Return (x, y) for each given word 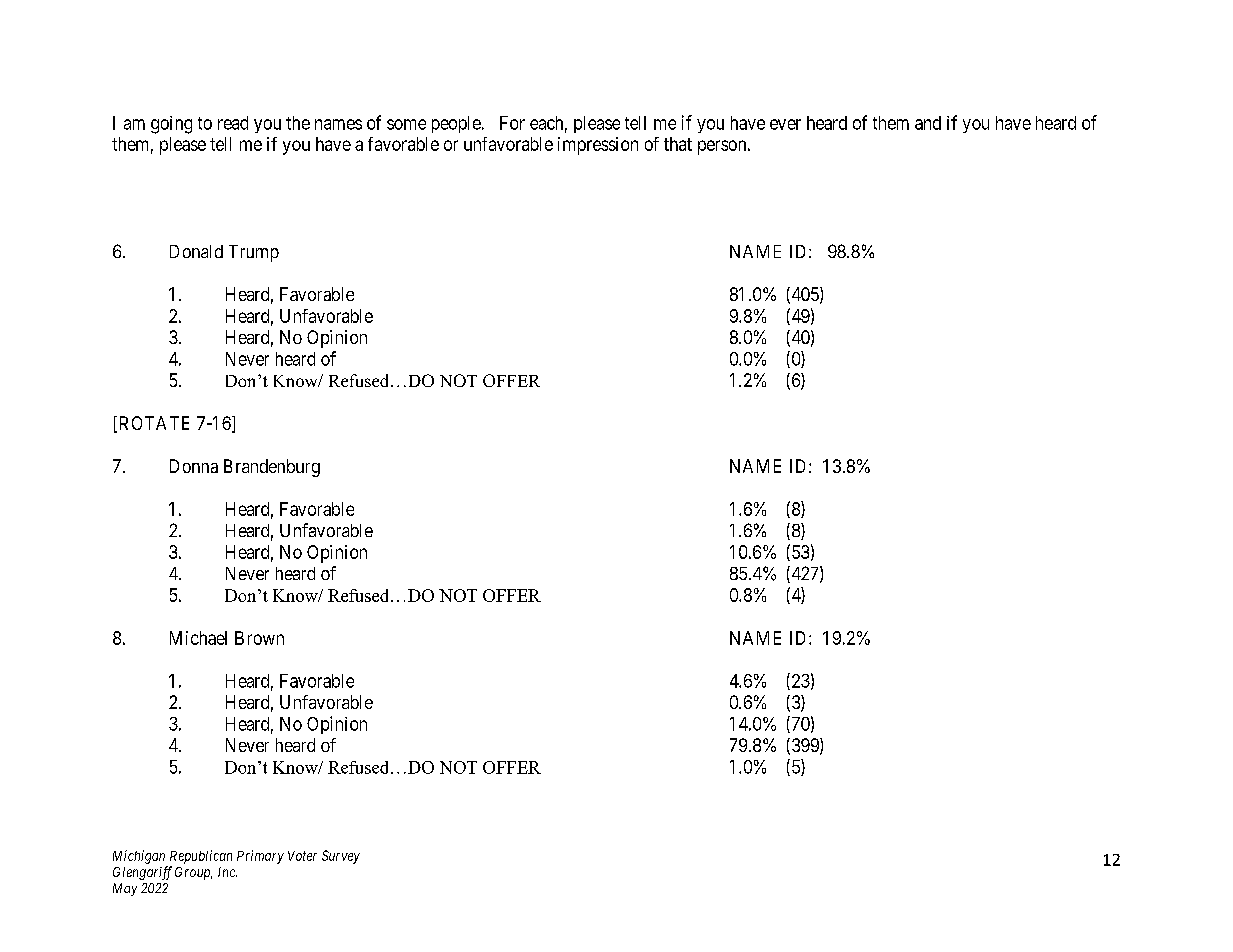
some (406, 124)
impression (598, 146)
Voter (302, 856)
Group (193, 873)
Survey (341, 857)
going (171, 125)
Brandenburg (272, 468)
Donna (194, 466)
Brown (259, 638)
